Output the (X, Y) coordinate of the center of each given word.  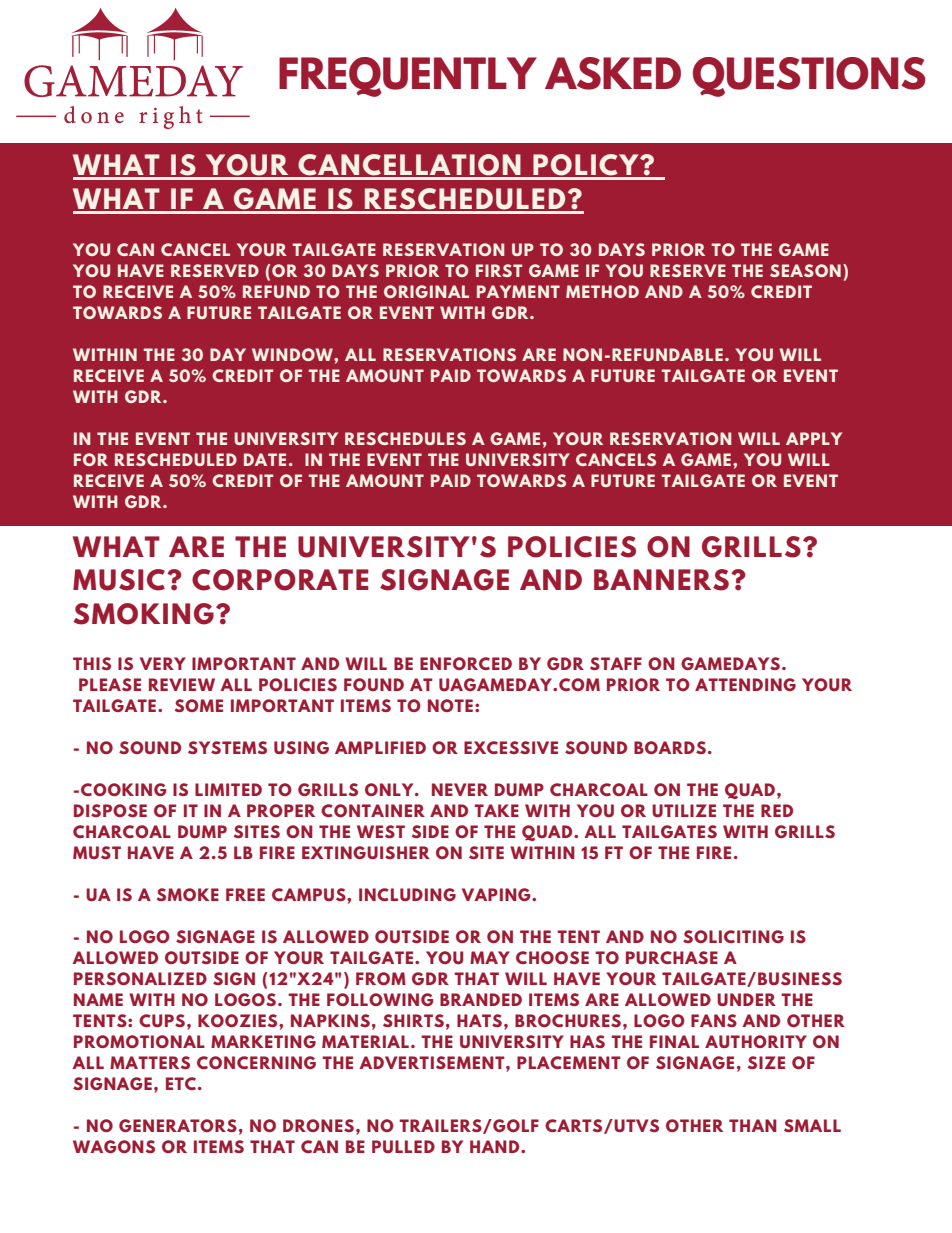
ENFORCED (466, 663)
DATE (265, 459)
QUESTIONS (809, 77)
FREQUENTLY (408, 77)
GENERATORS (178, 1125)
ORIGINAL (426, 291)
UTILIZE (684, 810)
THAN (753, 1125)
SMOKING (143, 614)
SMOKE (188, 894)
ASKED (613, 73)
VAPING (497, 894)
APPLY (814, 438)
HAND (496, 1146)
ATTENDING (745, 684)
